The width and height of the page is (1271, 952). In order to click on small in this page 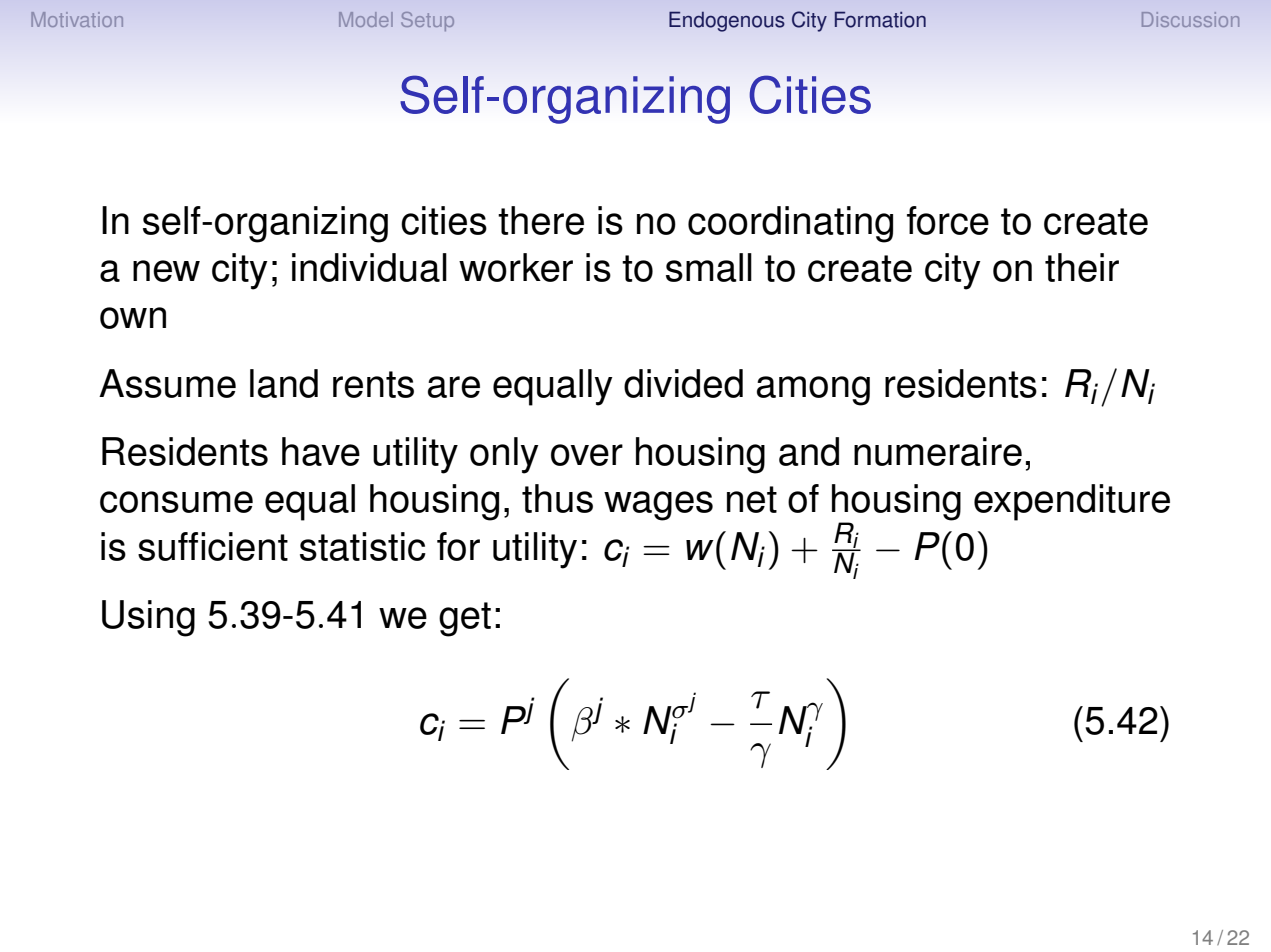, I will do `click(709, 267)`.
